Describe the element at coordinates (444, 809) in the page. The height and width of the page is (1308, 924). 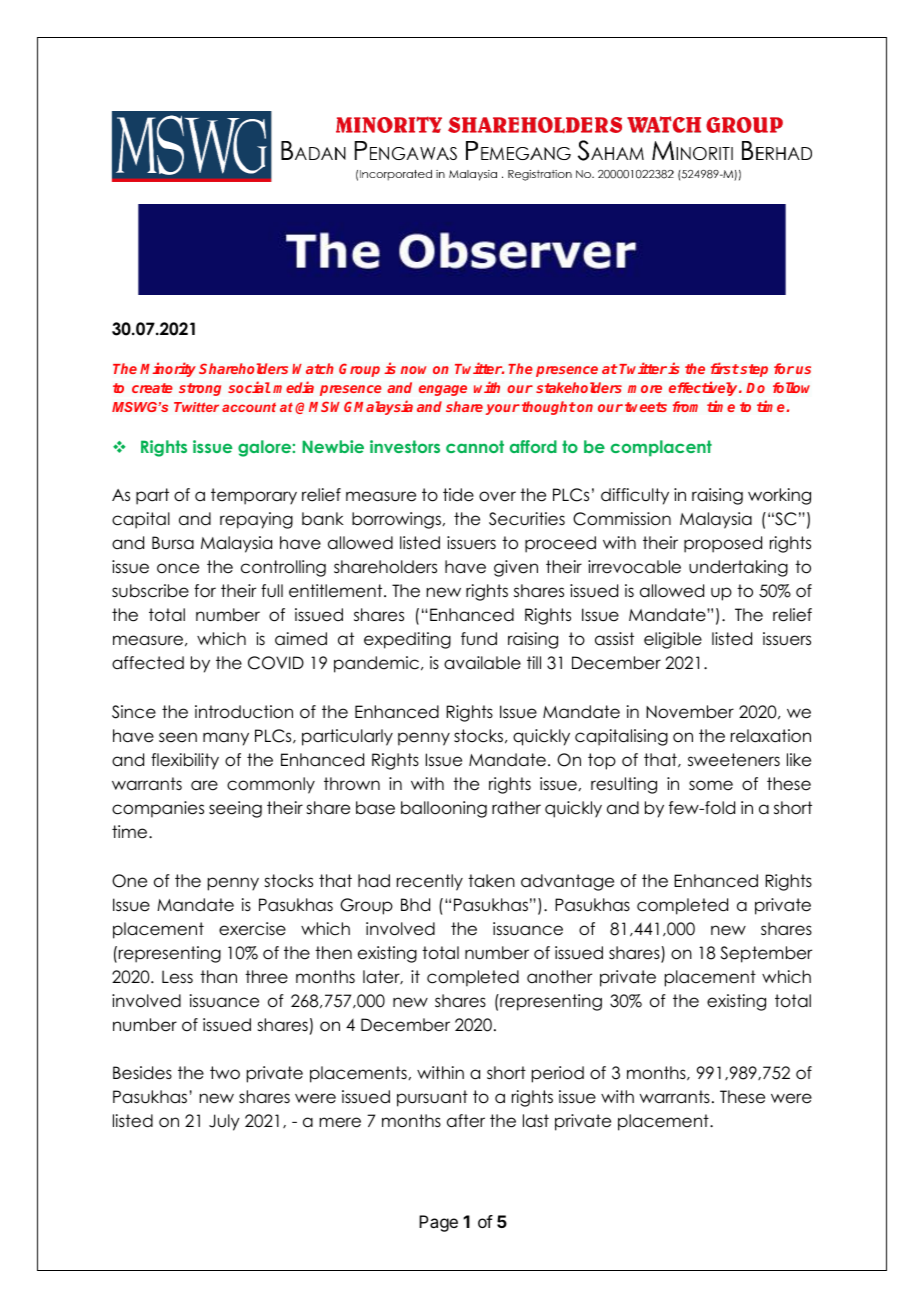
I see `ballooning` at that location.
